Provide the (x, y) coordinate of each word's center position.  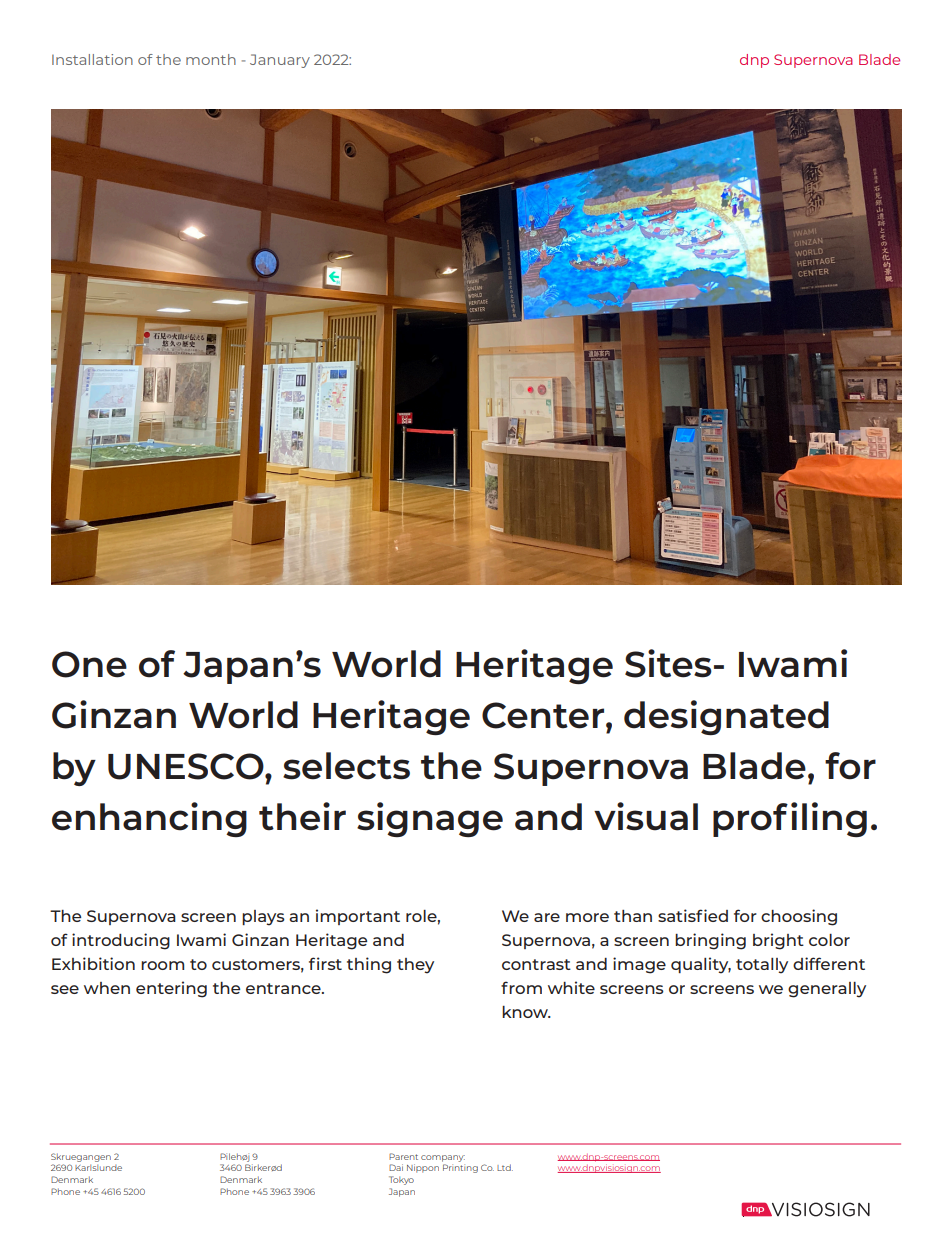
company (443, 1158)
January (280, 61)
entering (171, 989)
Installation (92, 59)
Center (543, 715)
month (211, 59)
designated (726, 717)
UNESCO (187, 766)
